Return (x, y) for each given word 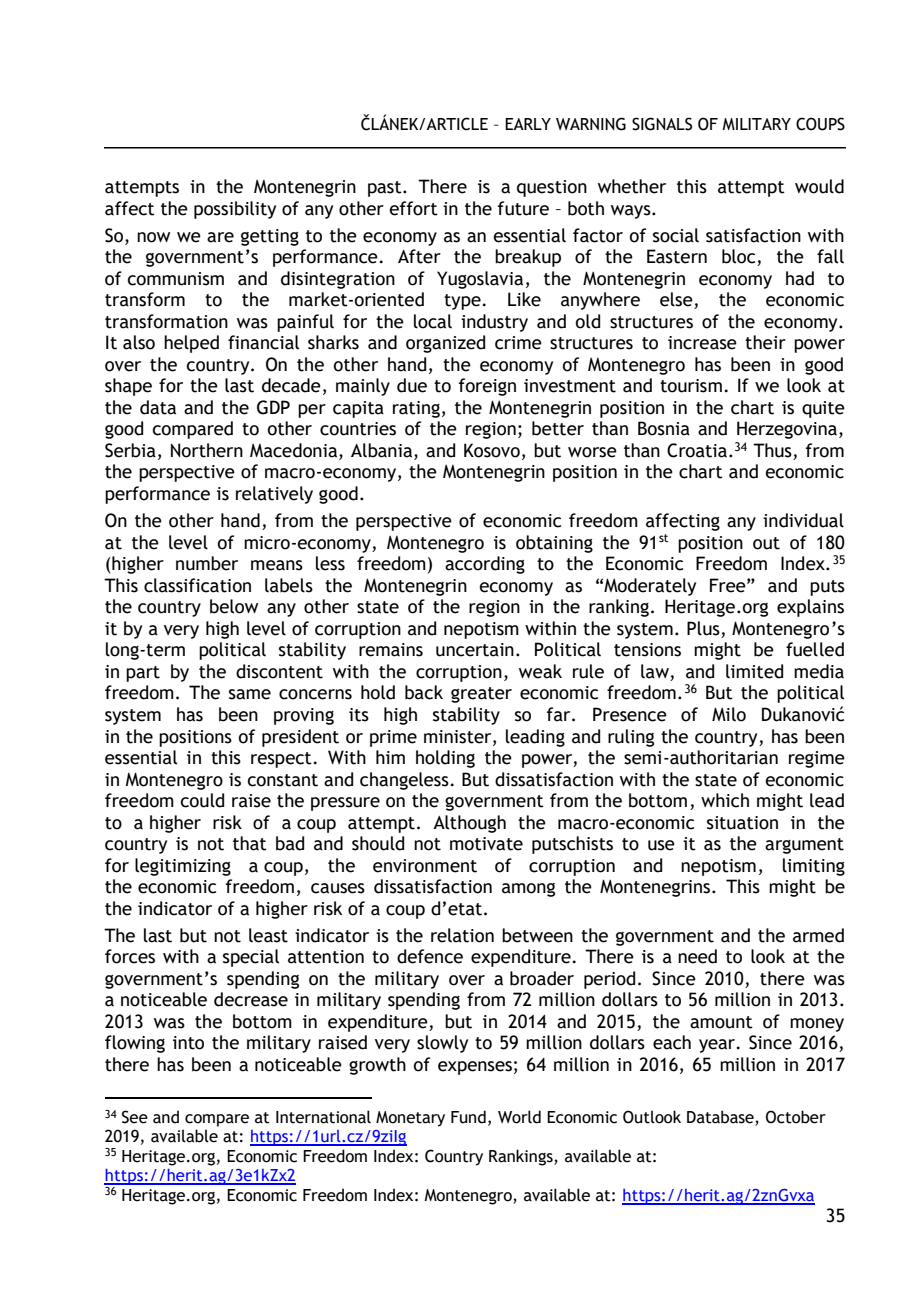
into (188, 1043)
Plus (704, 629)
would (819, 186)
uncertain (475, 650)
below (234, 606)
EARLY (528, 124)
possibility (235, 210)
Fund (468, 1117)
